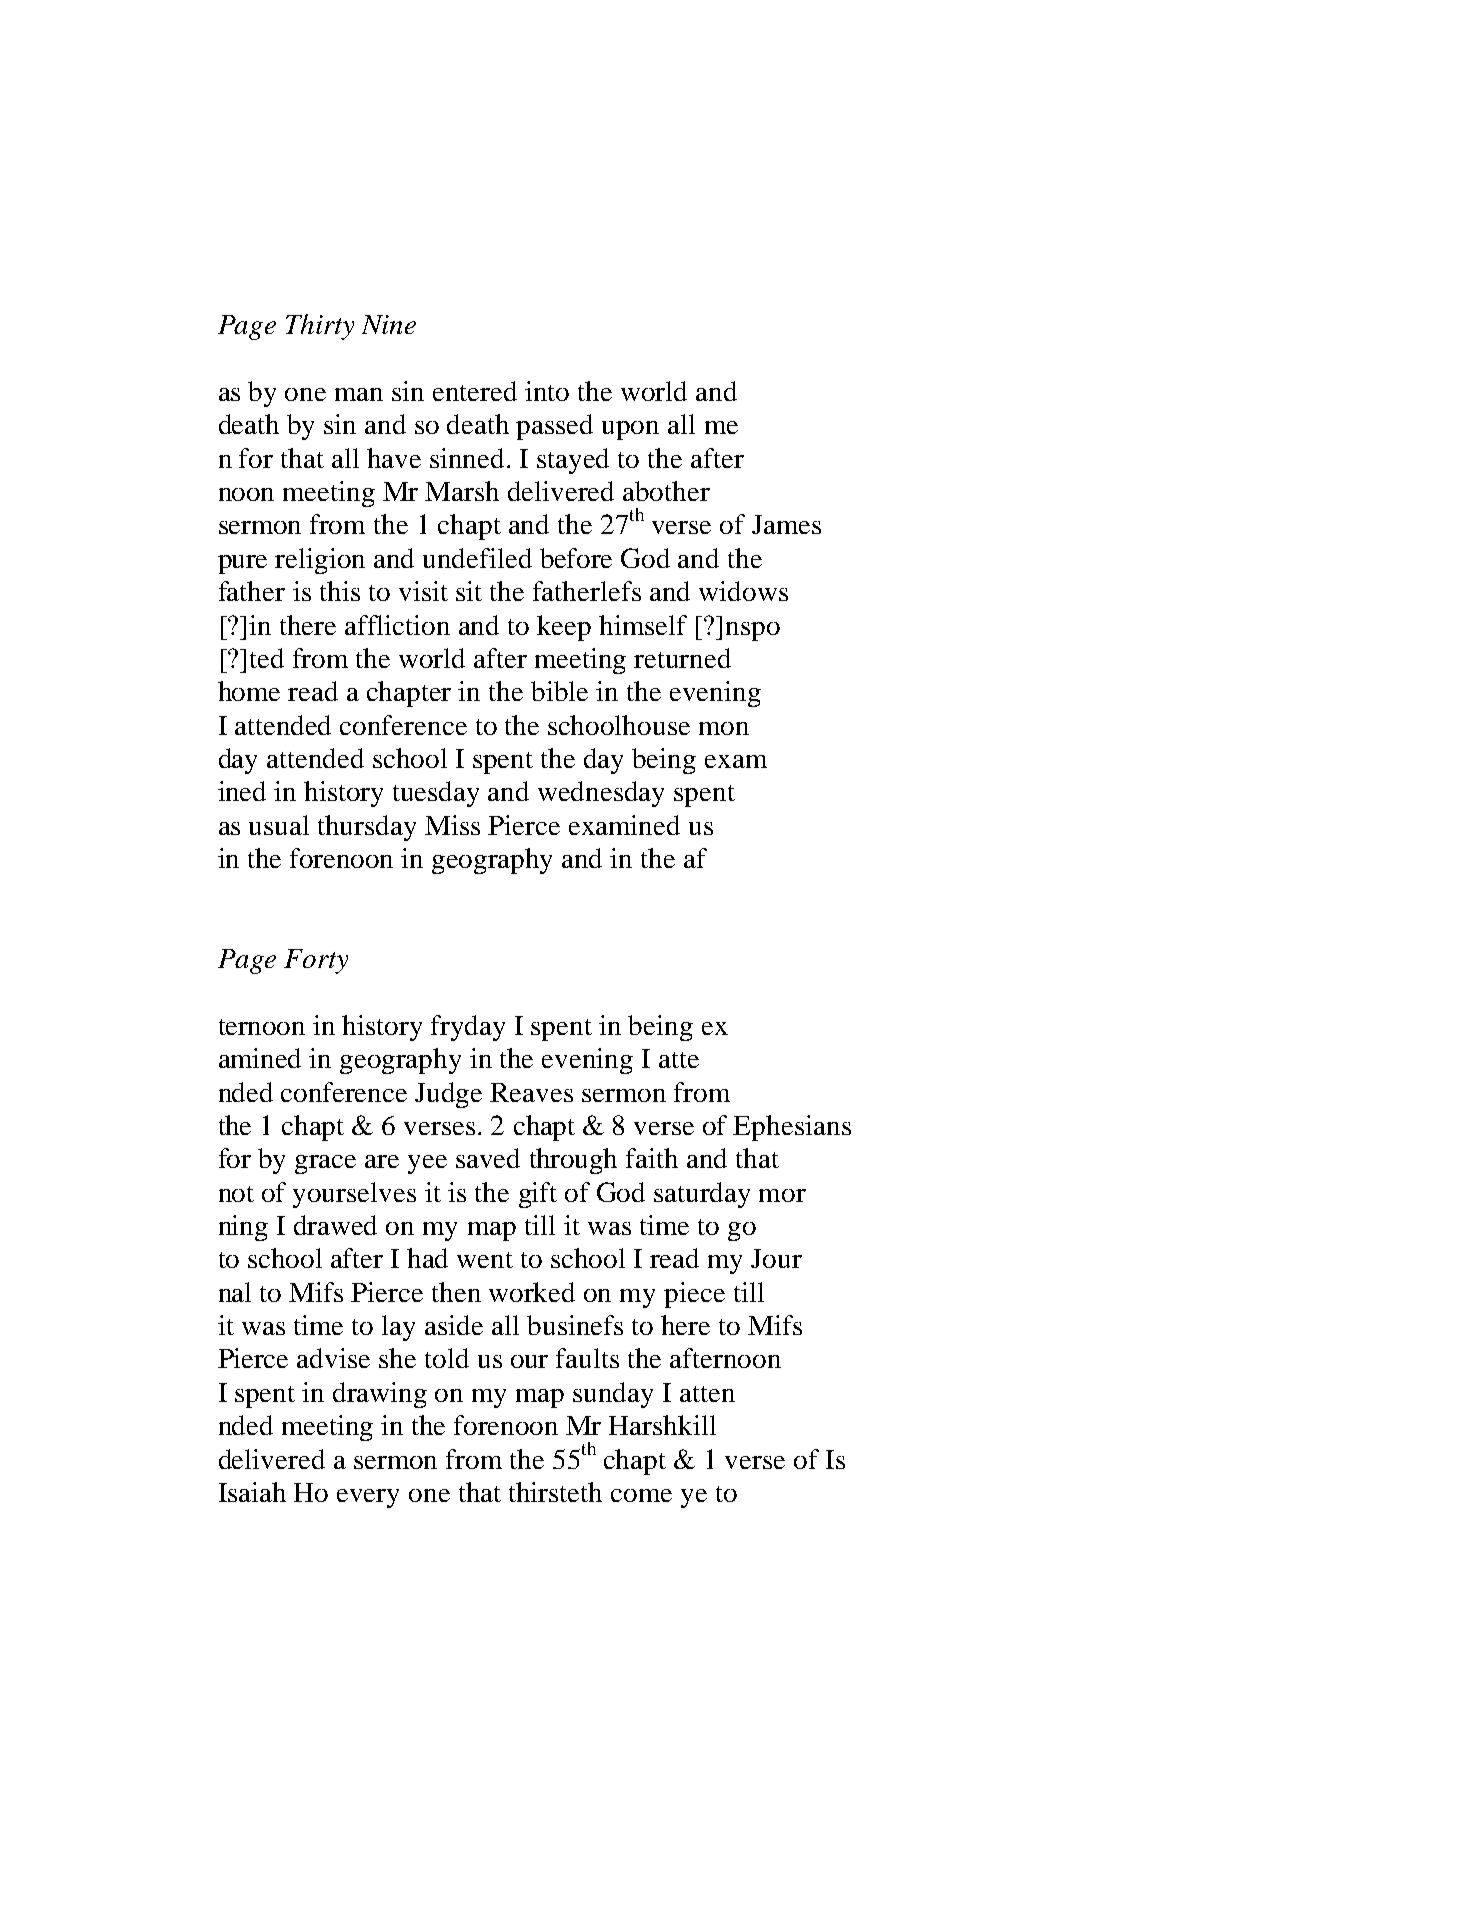 The width and height of the page is (1480, 1915). I want to click on Forty, so click(316, 961).
